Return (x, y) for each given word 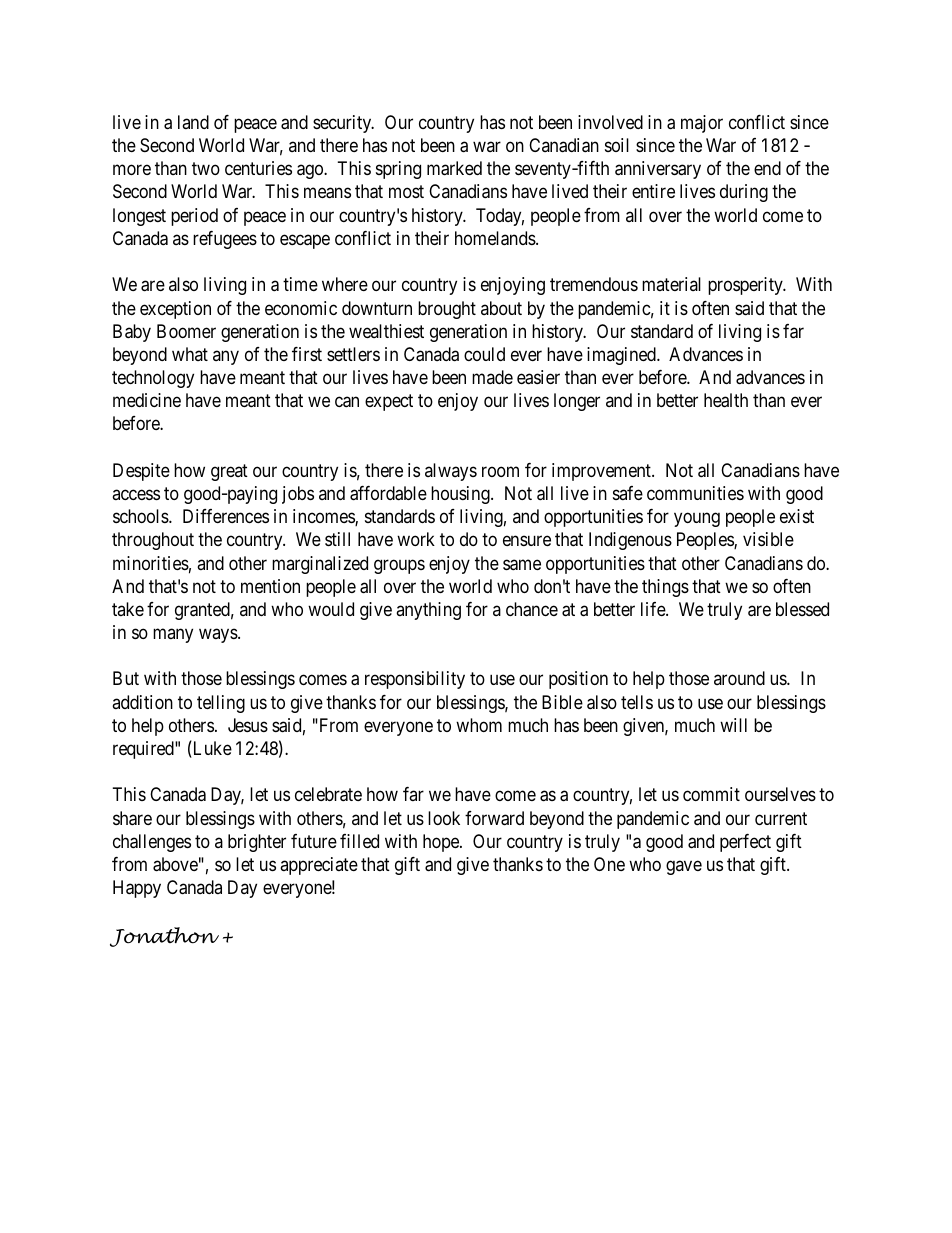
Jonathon (164, 937)
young (697, 520)
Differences (226, 516)
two (206, 169)
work (416, 539)
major (702, 124)
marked (454, 168)
